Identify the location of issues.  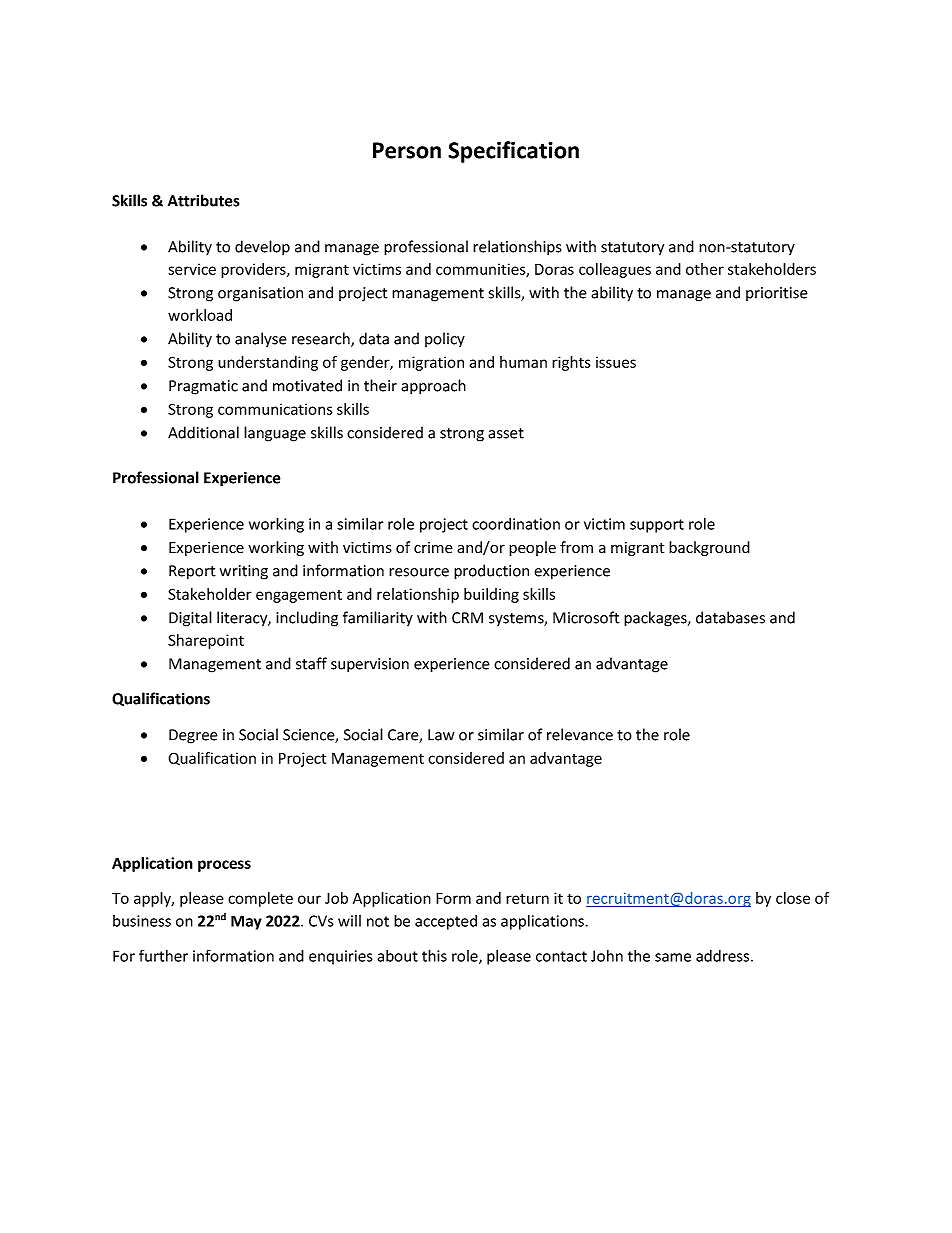
(616, 362).
